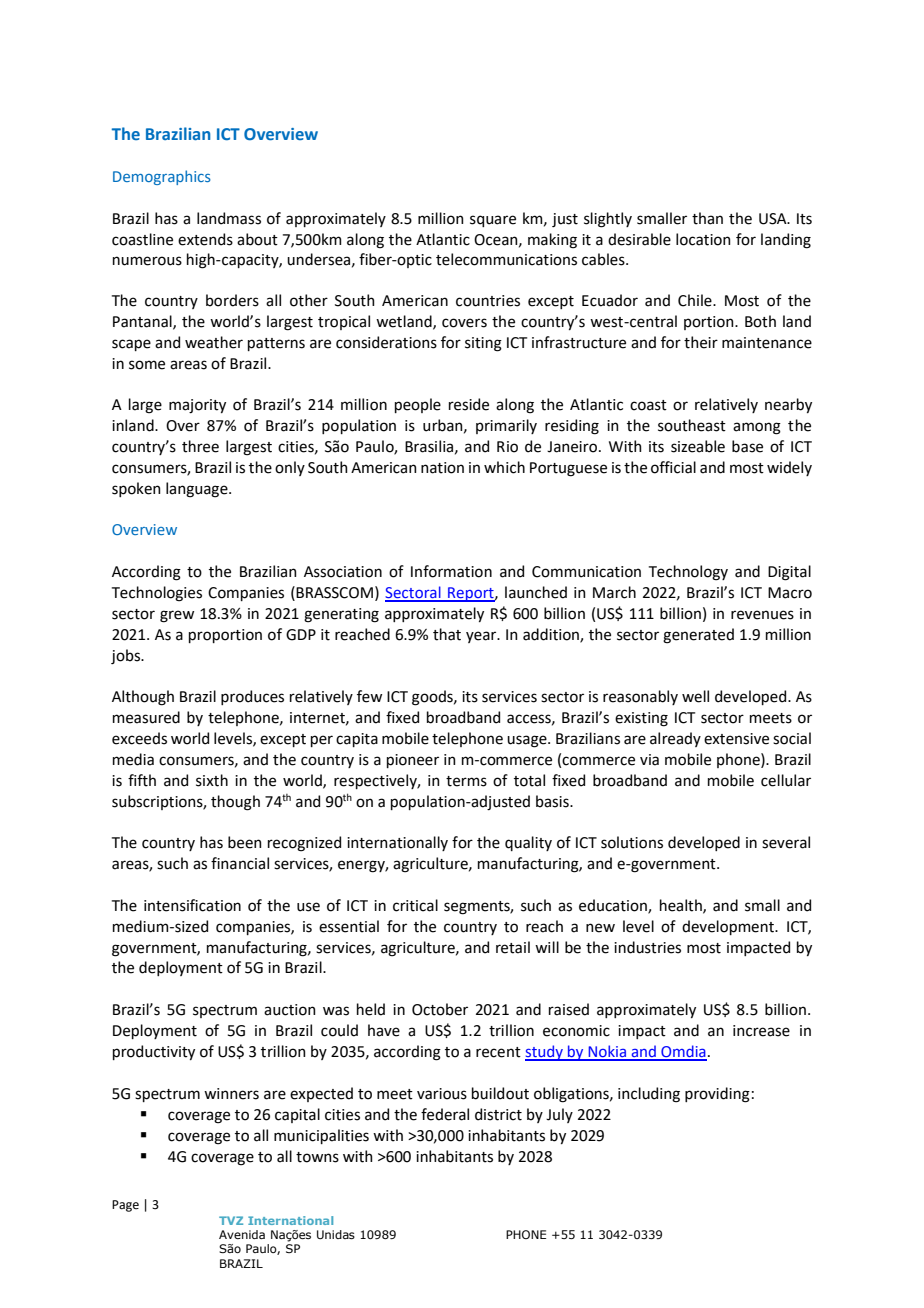  Describe the element at coordinates (493, 221) in the screenshot. I see `square` at that location.
